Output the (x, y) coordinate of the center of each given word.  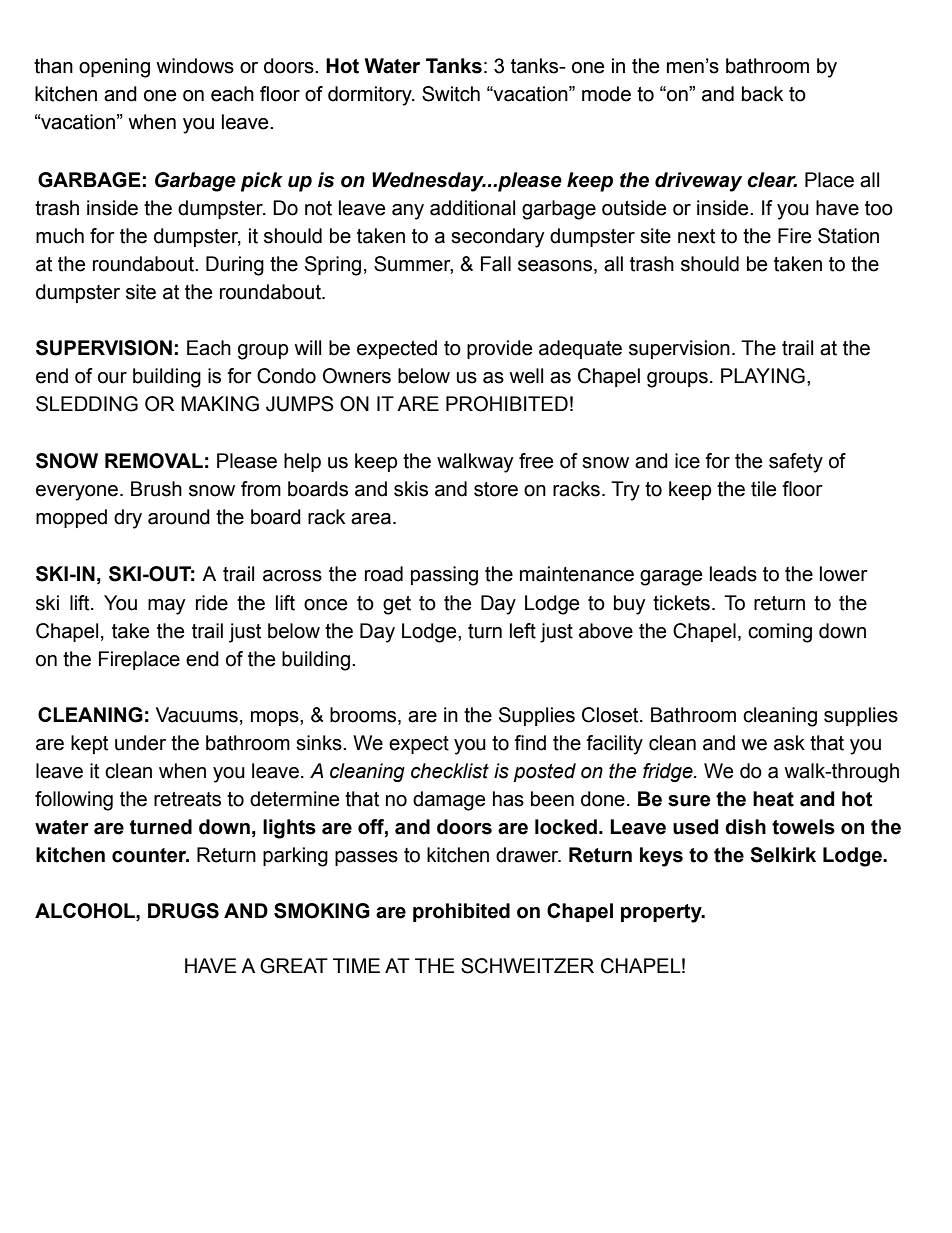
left (523, 631)
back (763, 94)
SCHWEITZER (527, 966)
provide (499, 349)
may (166, 607)
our (112, 378)
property (662, 913)
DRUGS (183, 911)
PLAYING (763, 376)
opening (114, 68)
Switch (451, 94)
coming (780, 633)
